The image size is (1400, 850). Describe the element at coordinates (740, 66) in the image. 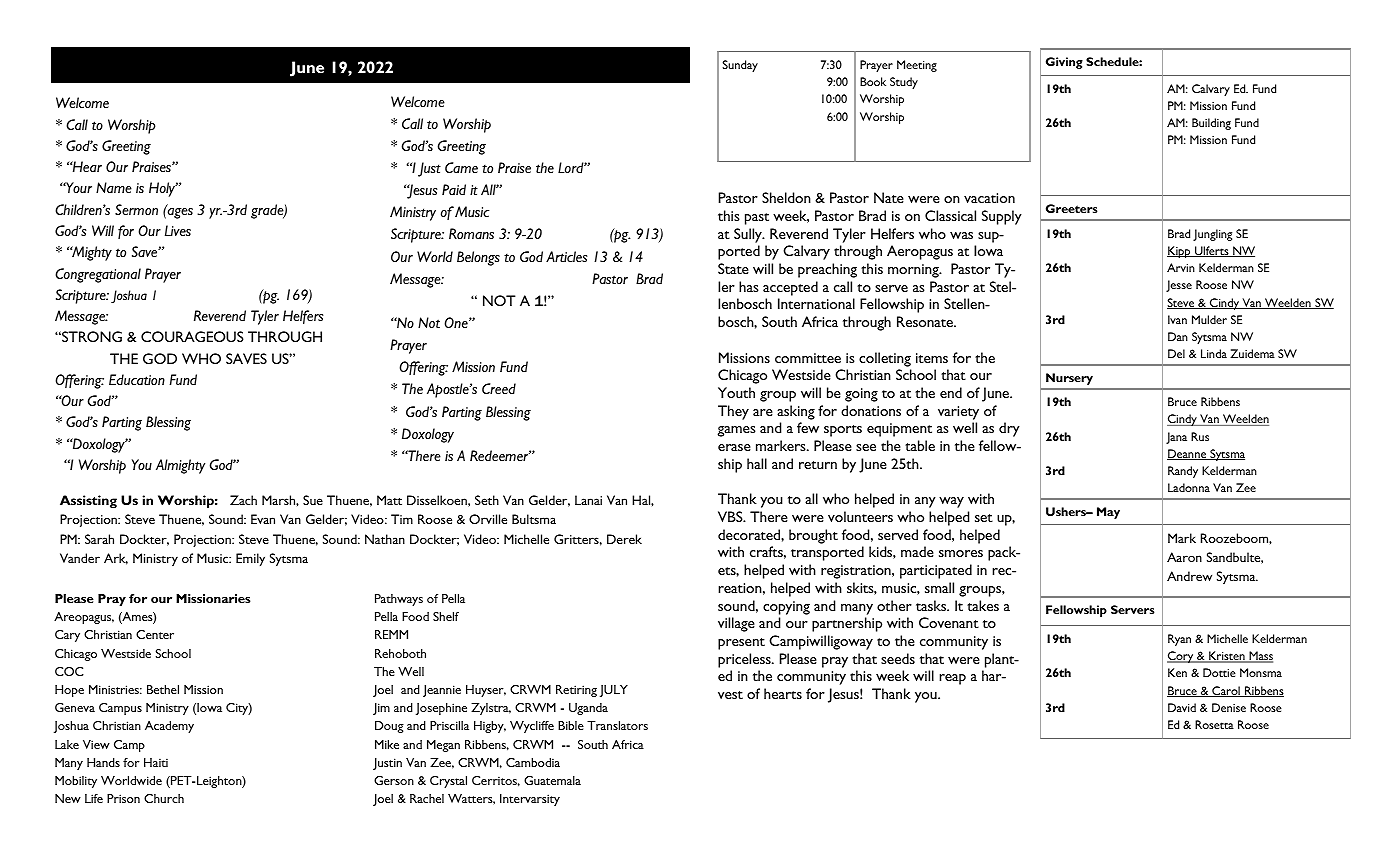

I see `Sunday` at that location.
